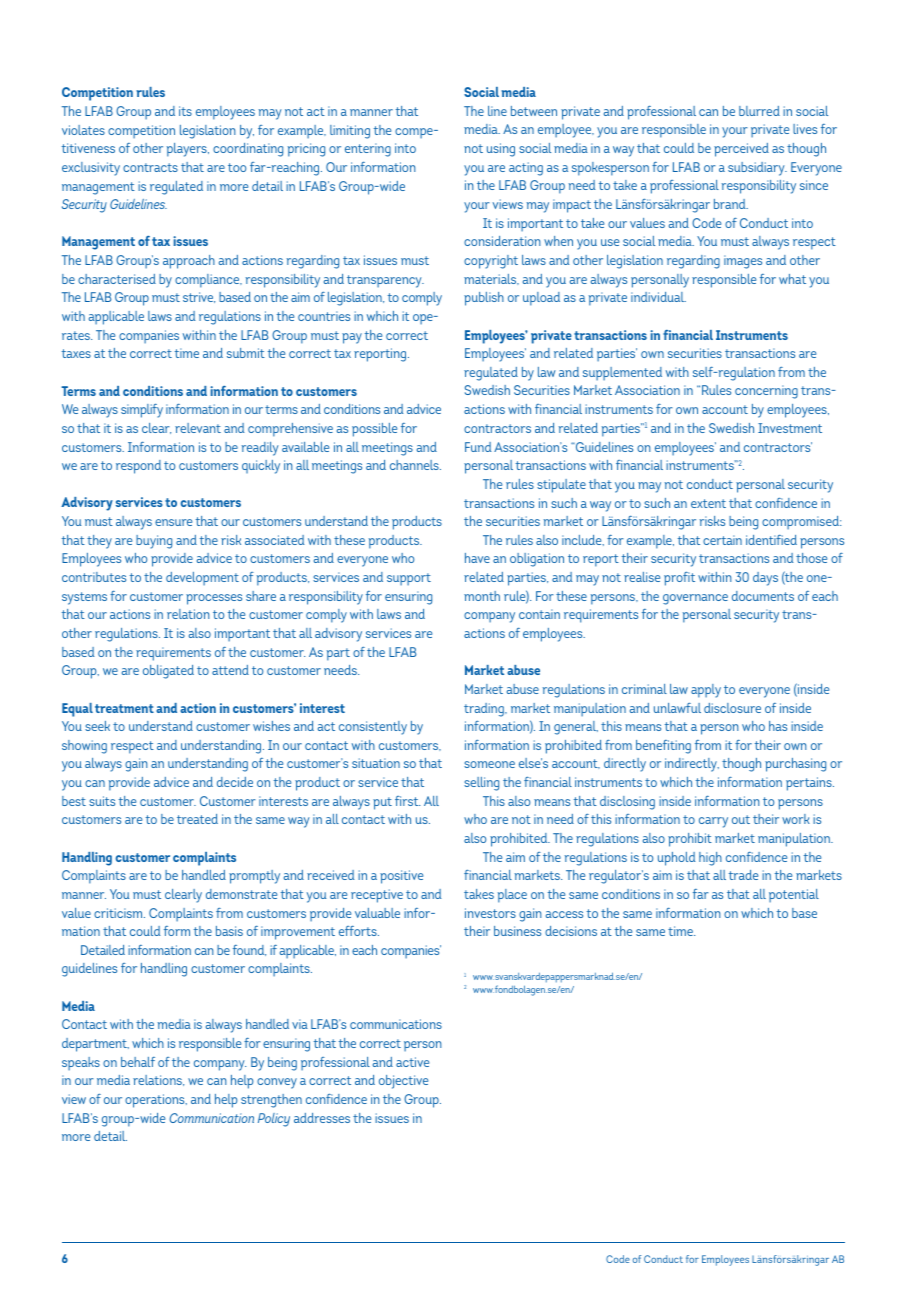 This page has height=1308, width=924. I want to click on respond, so click(138, 467).
